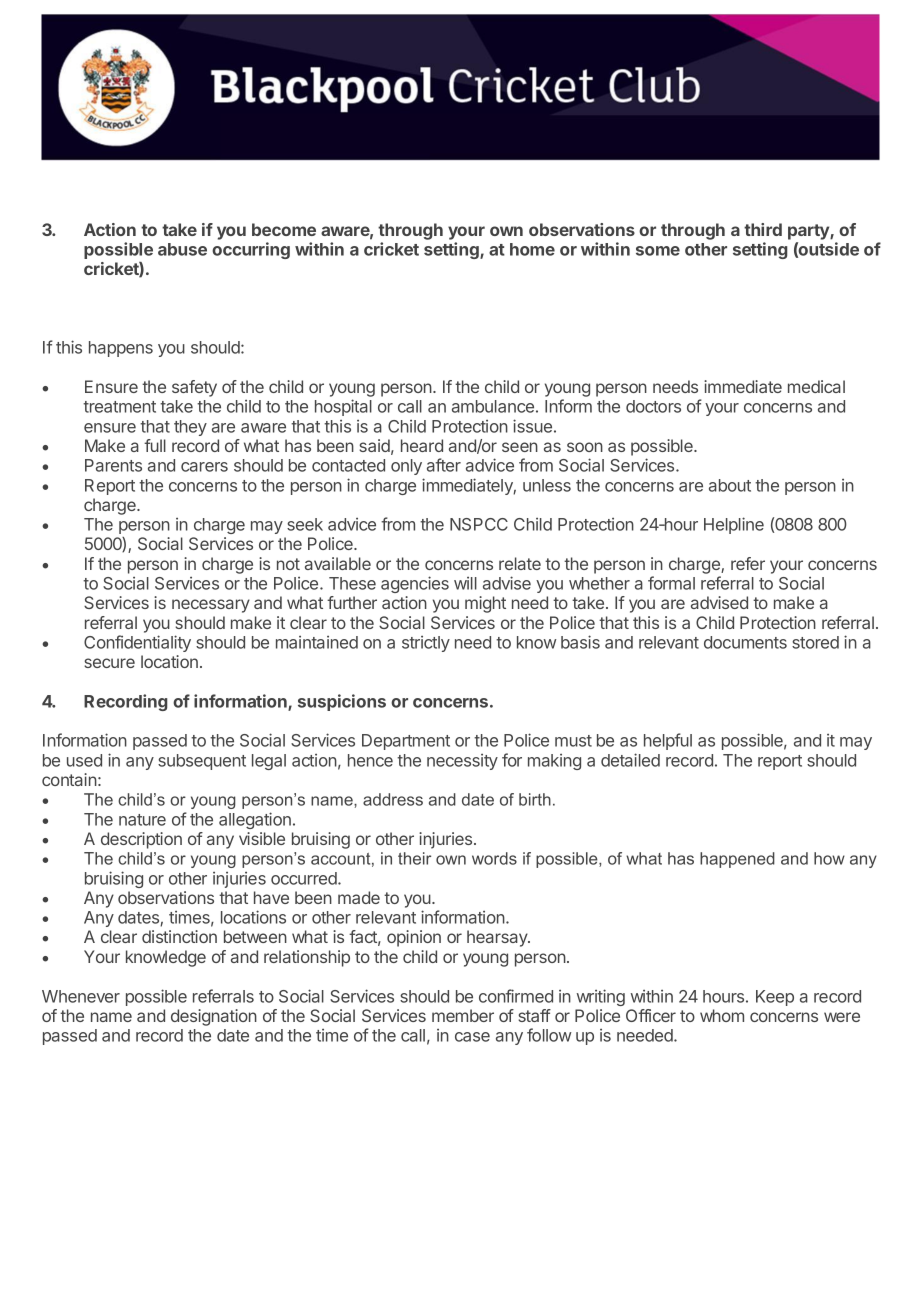 The height and width of the screenshot is (1308, 924). I want to click on full, so click(155, 445).
